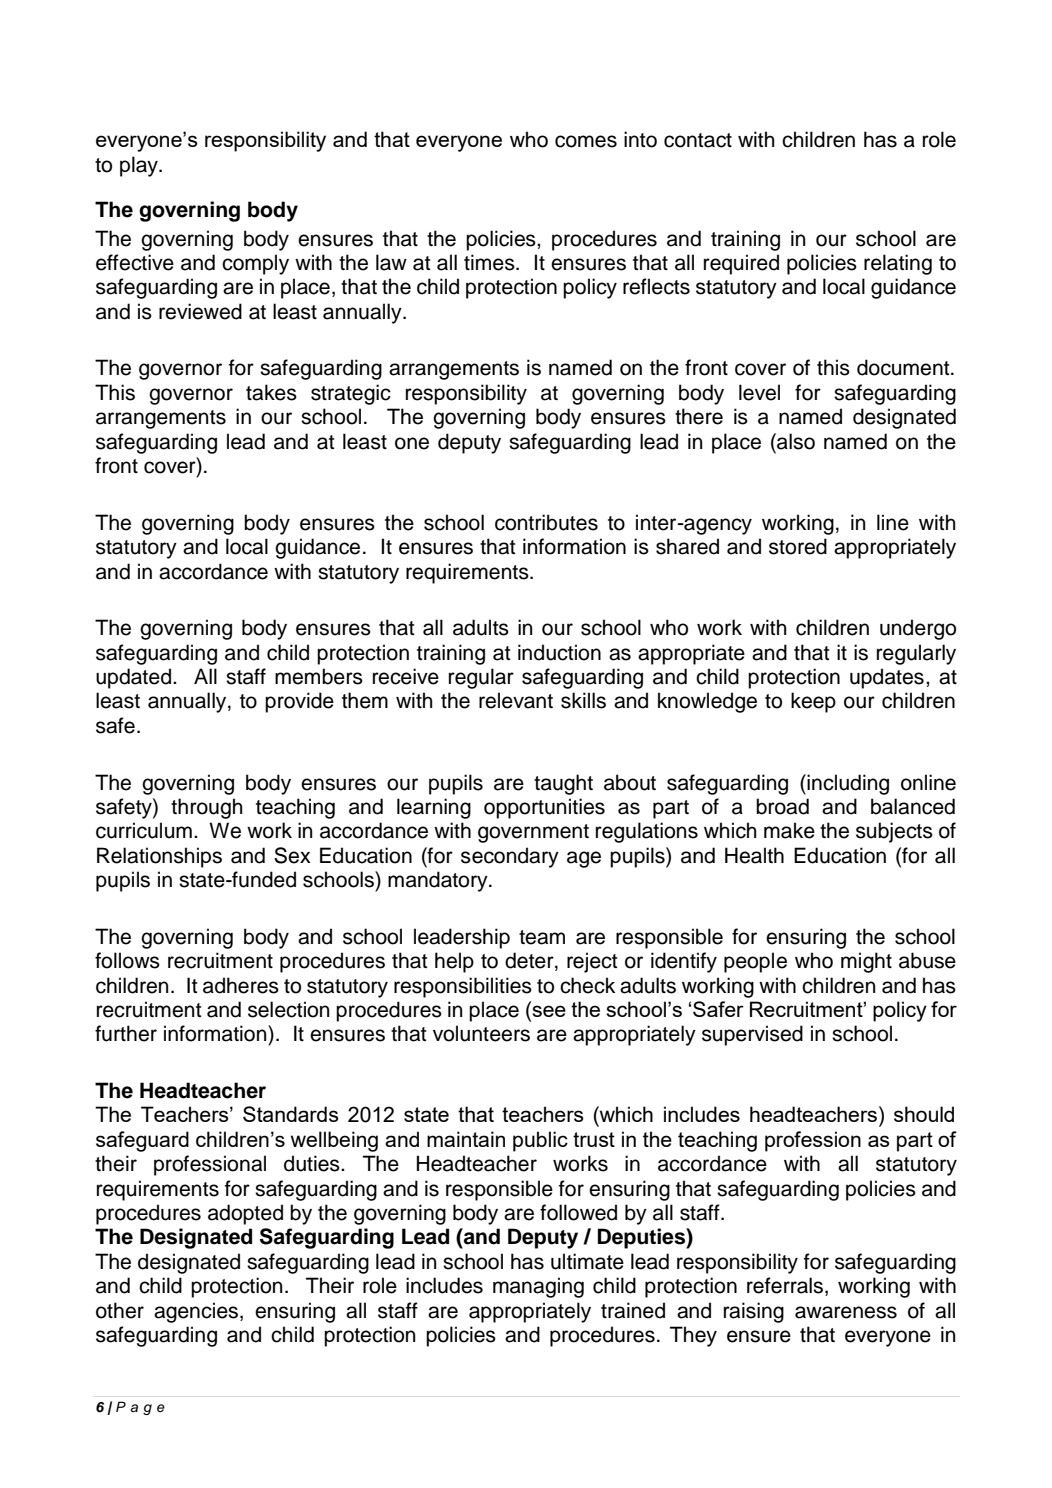  What do you see at coordinates (586, 141) in the image?
I see `comes` at bounding box center [586, 141].
